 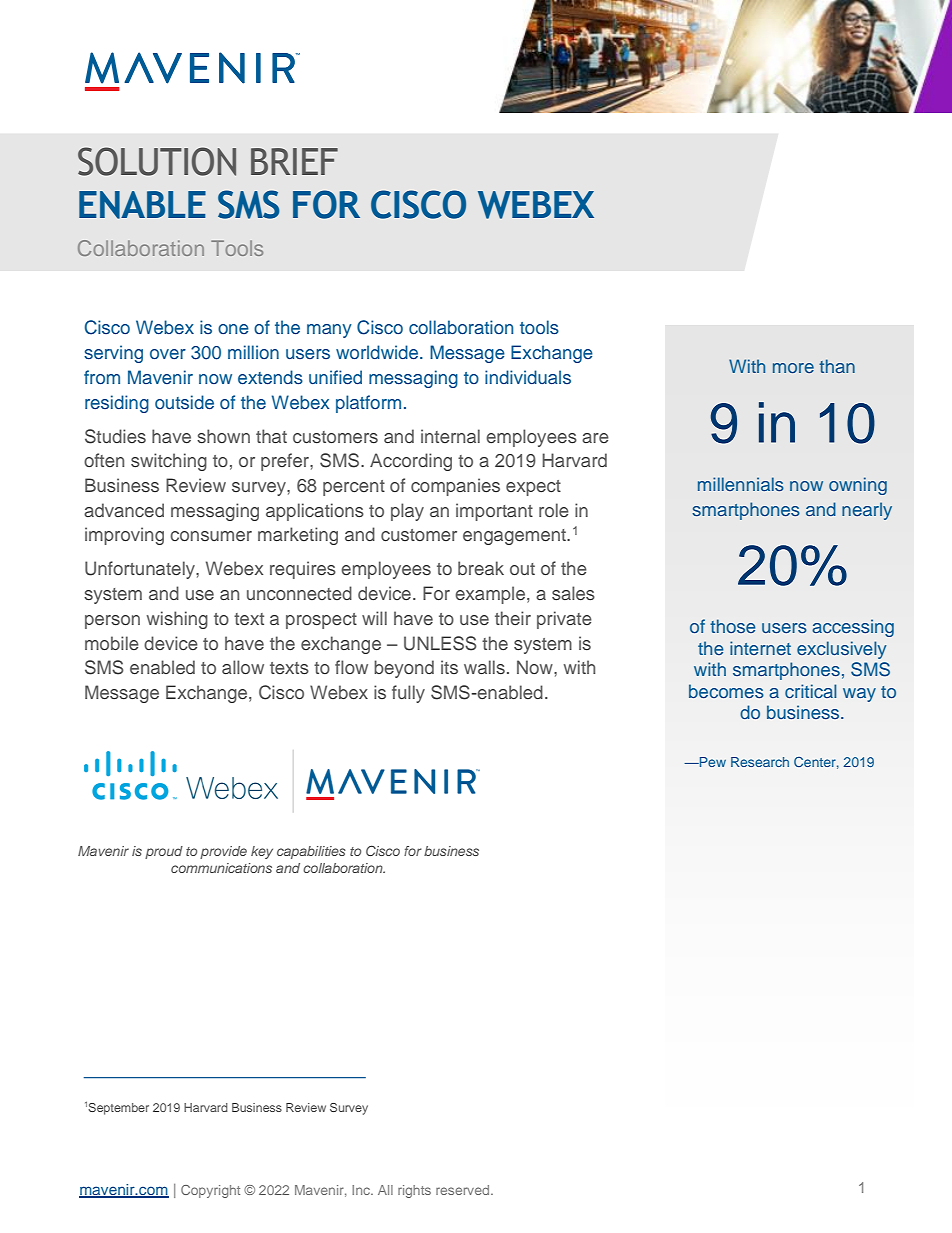 What do you see at coordinates (221, 868) in the image?
I see `communications` at bounding box center [221, 868].
